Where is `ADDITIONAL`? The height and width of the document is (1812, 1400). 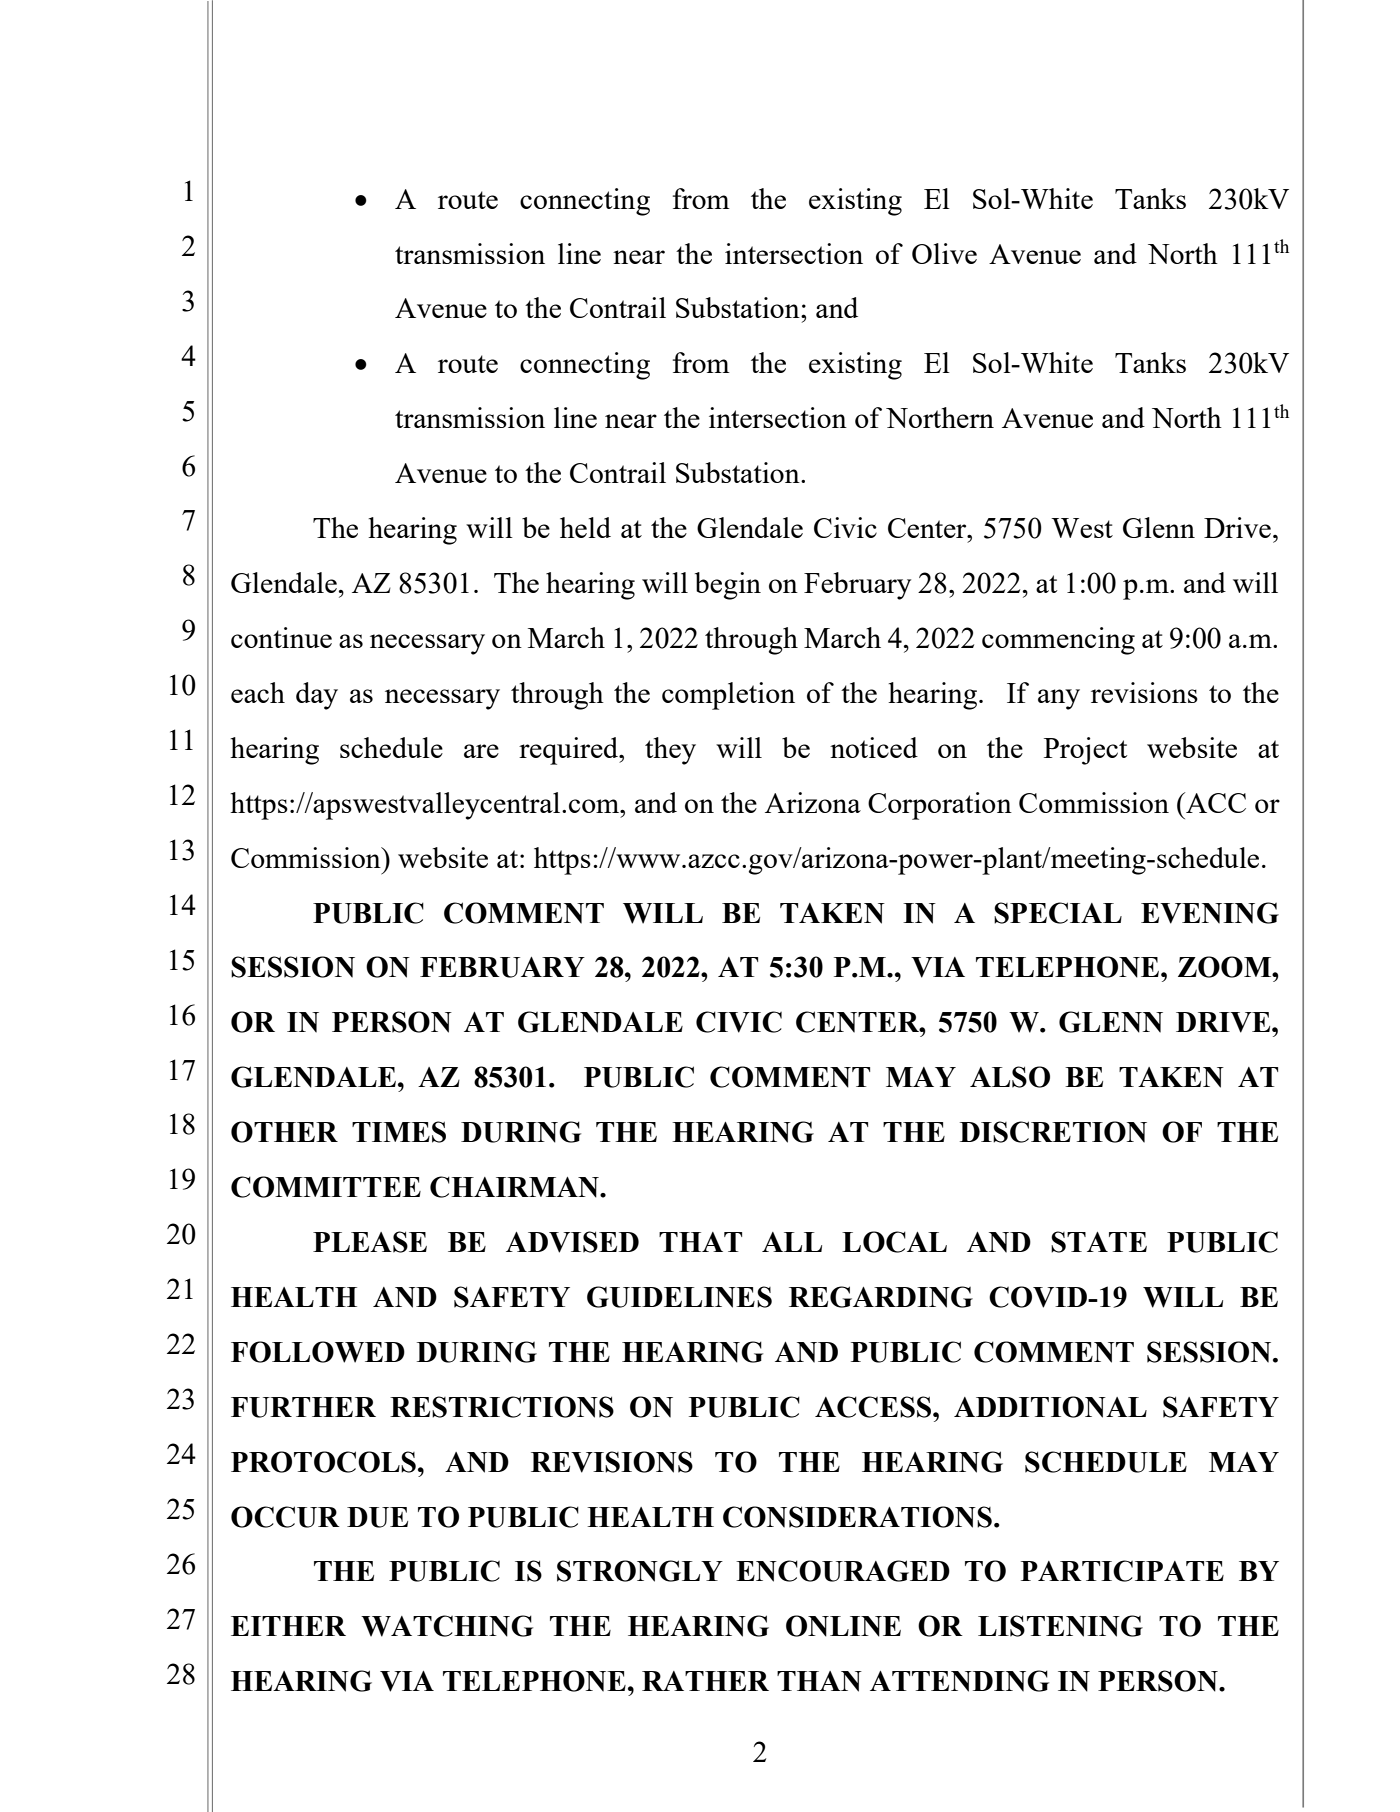
ADDITIONAL is located at coordinates (1050, 1407).
